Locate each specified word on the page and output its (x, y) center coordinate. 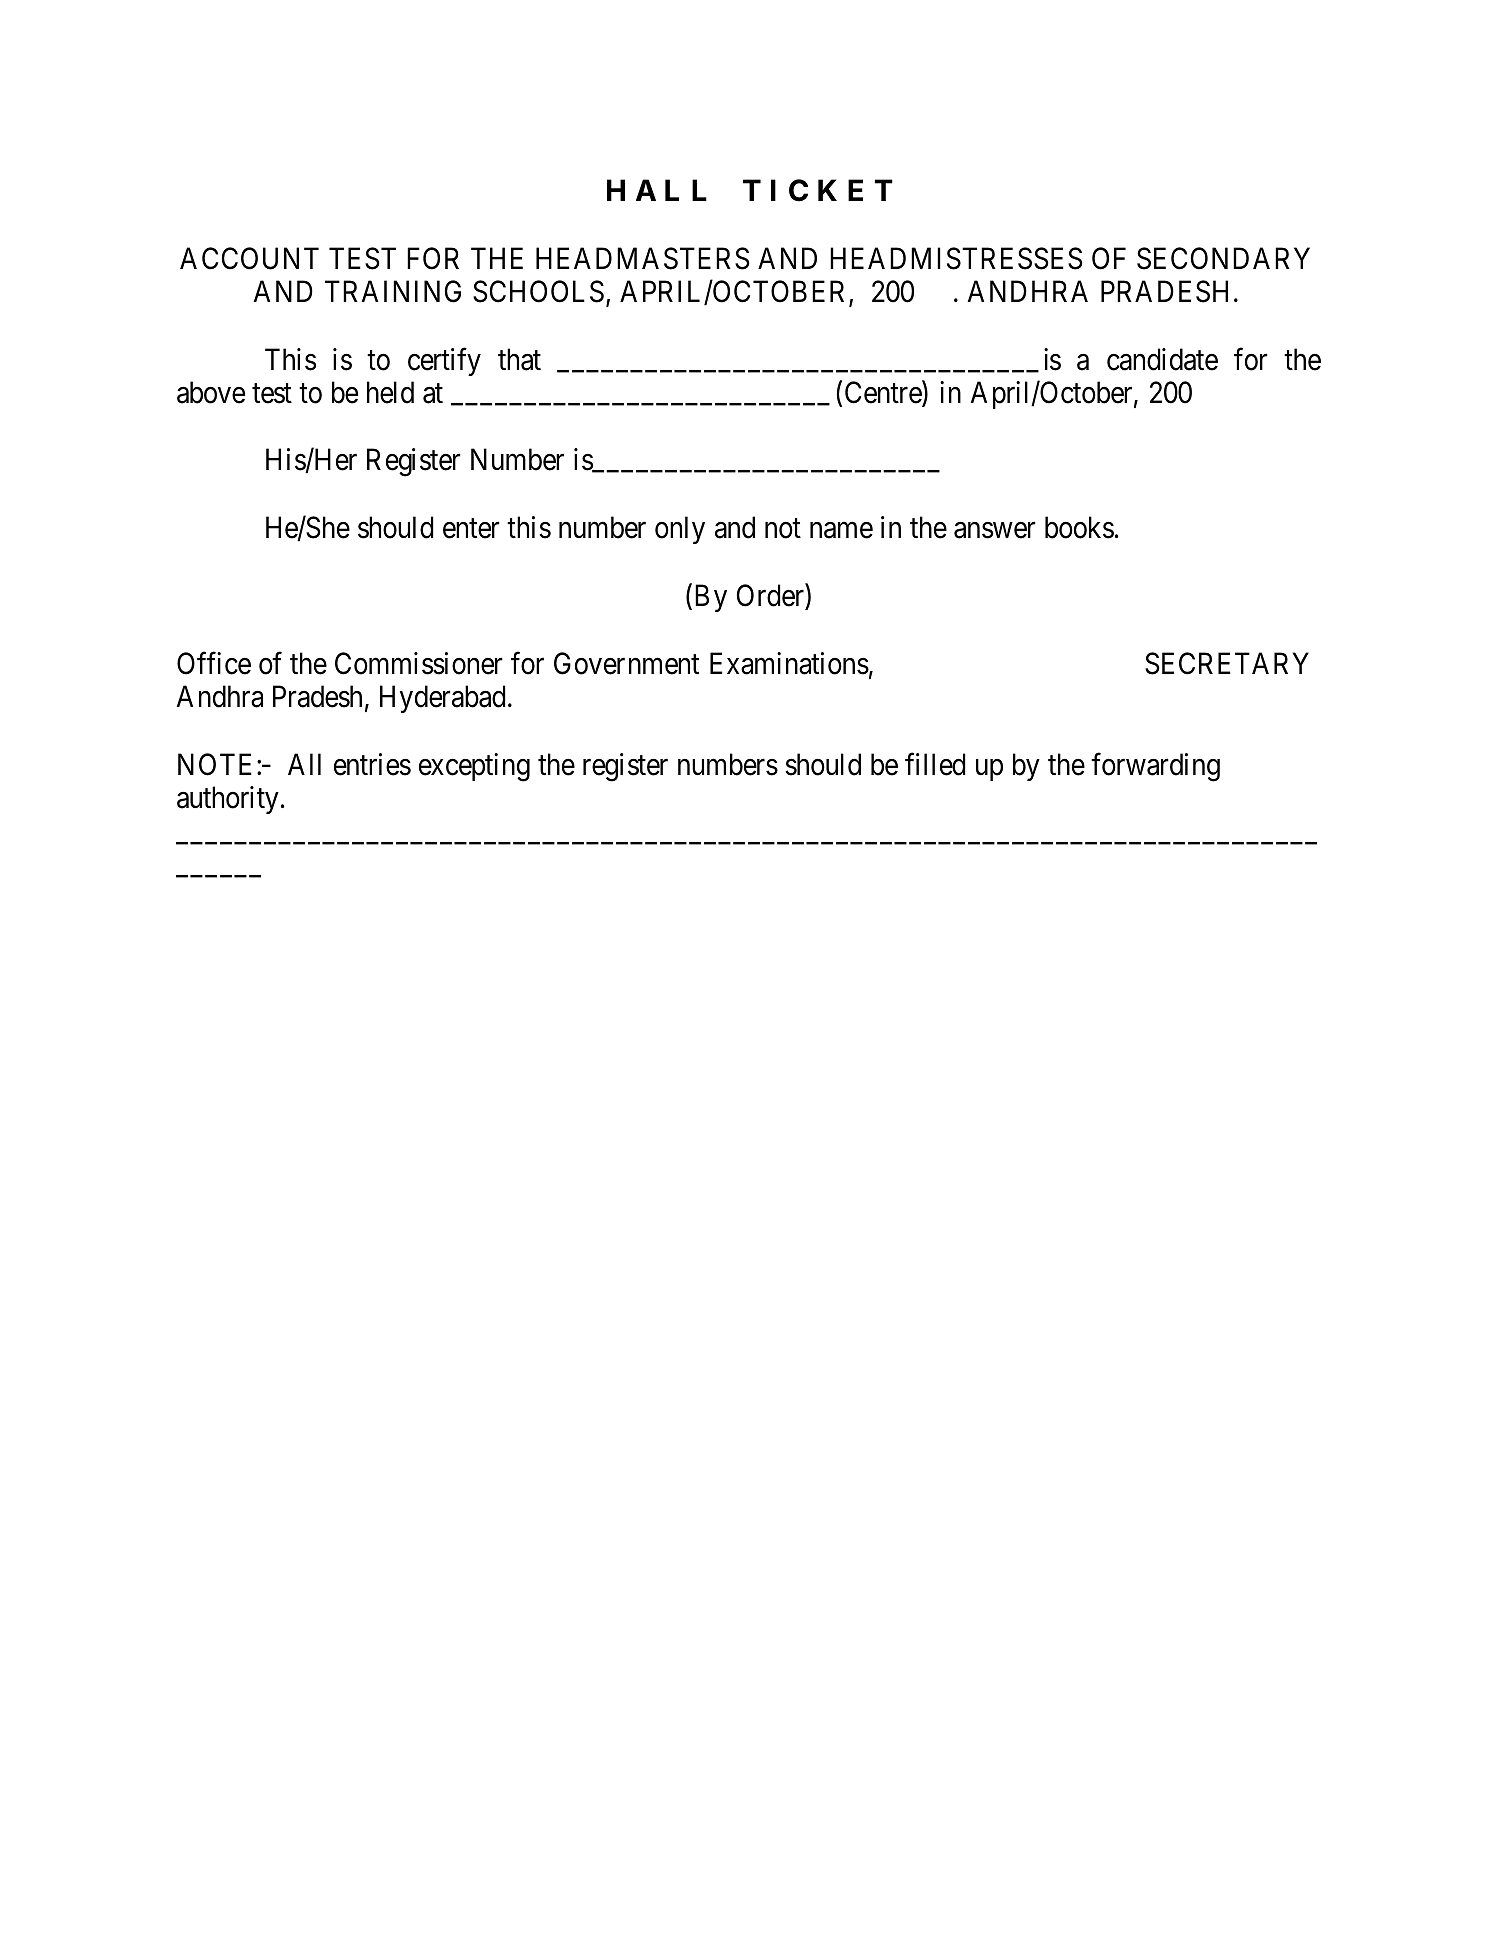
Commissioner (419, 663)
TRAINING (393, 291)
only (680, 530)
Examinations (789, 663)
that (519, 359)
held (390, 392)
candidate (1162, 359)
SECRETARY (1227, 663)
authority (228, 800)
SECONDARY (1223, 258)
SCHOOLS (538, 291)
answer (995, 531)
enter (471, 529)
